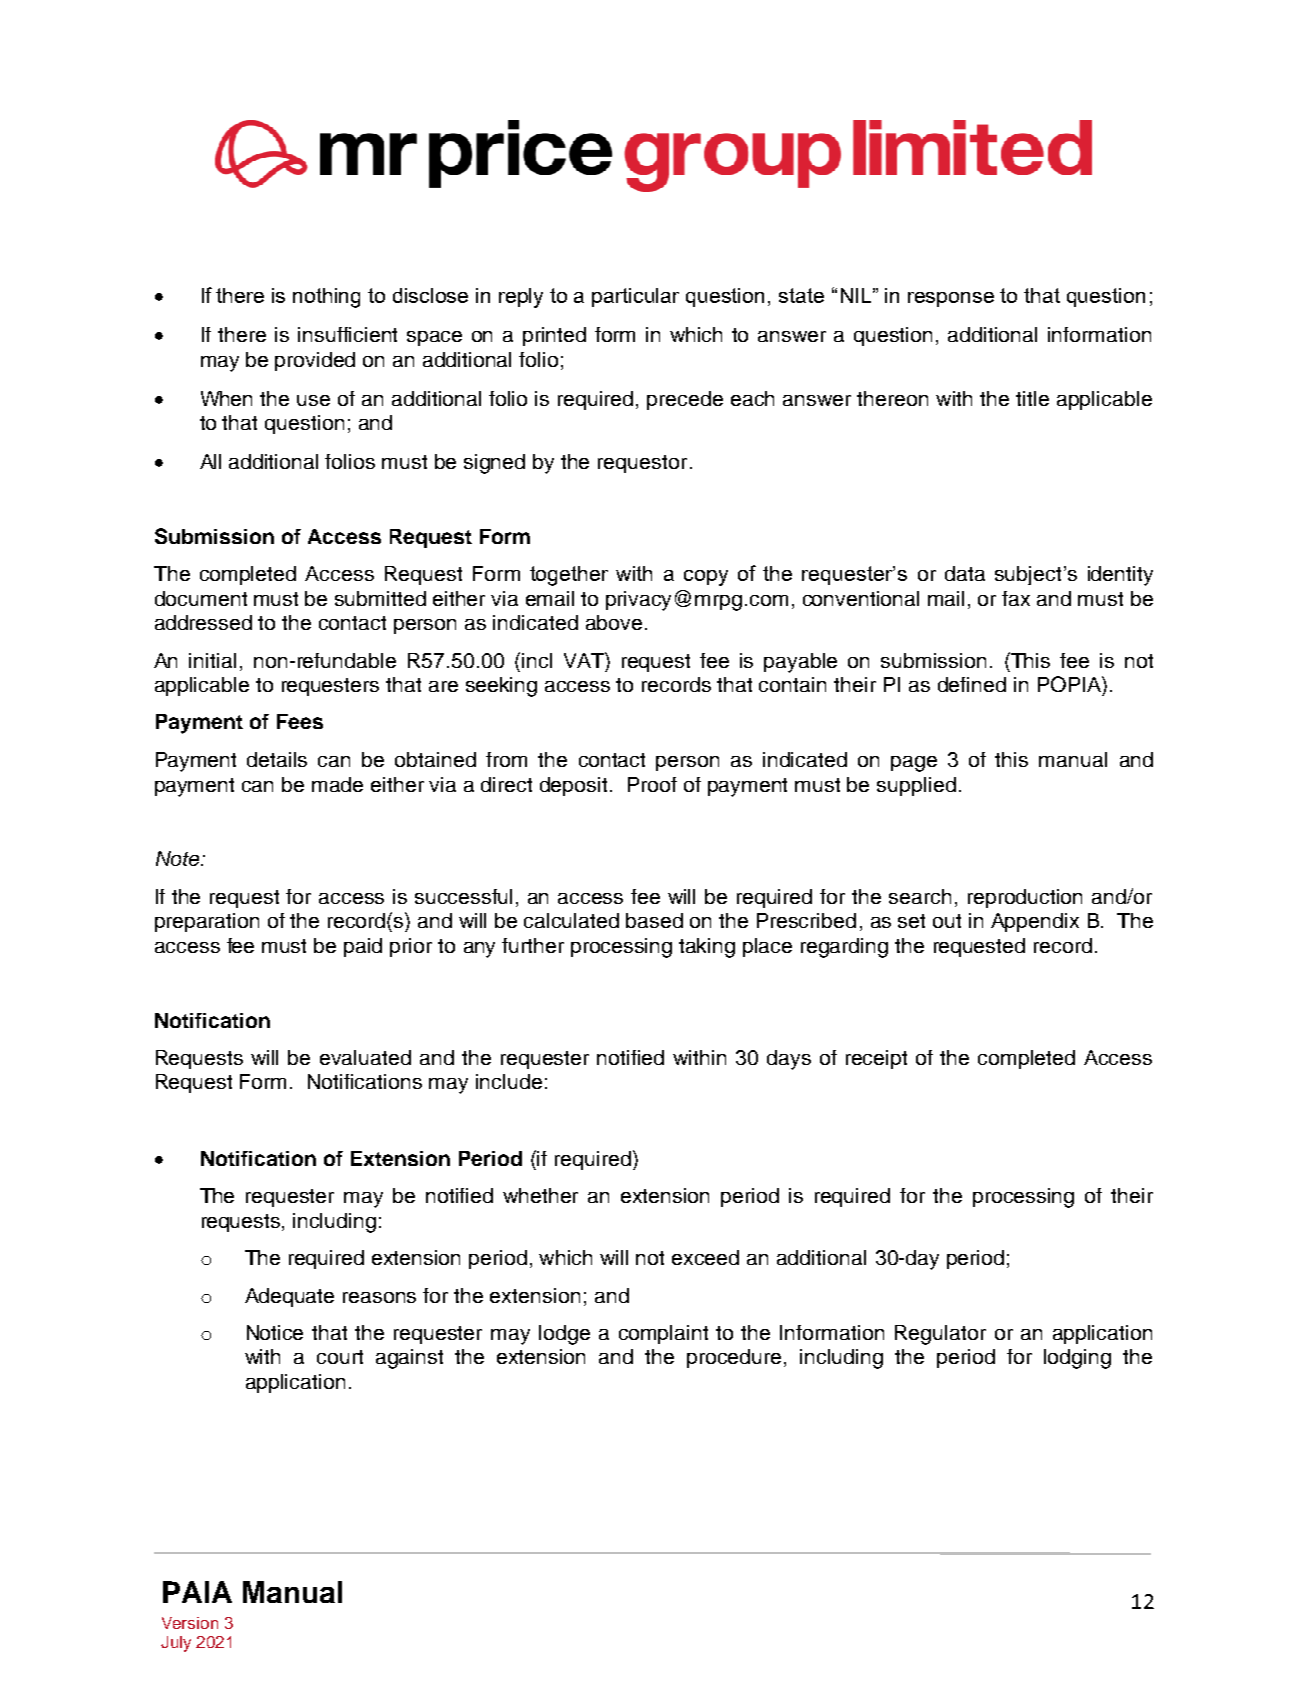  What do you see at coordinates (212, 660) in the screenshot?
I see `initial` at bounding box center [212, 660].
